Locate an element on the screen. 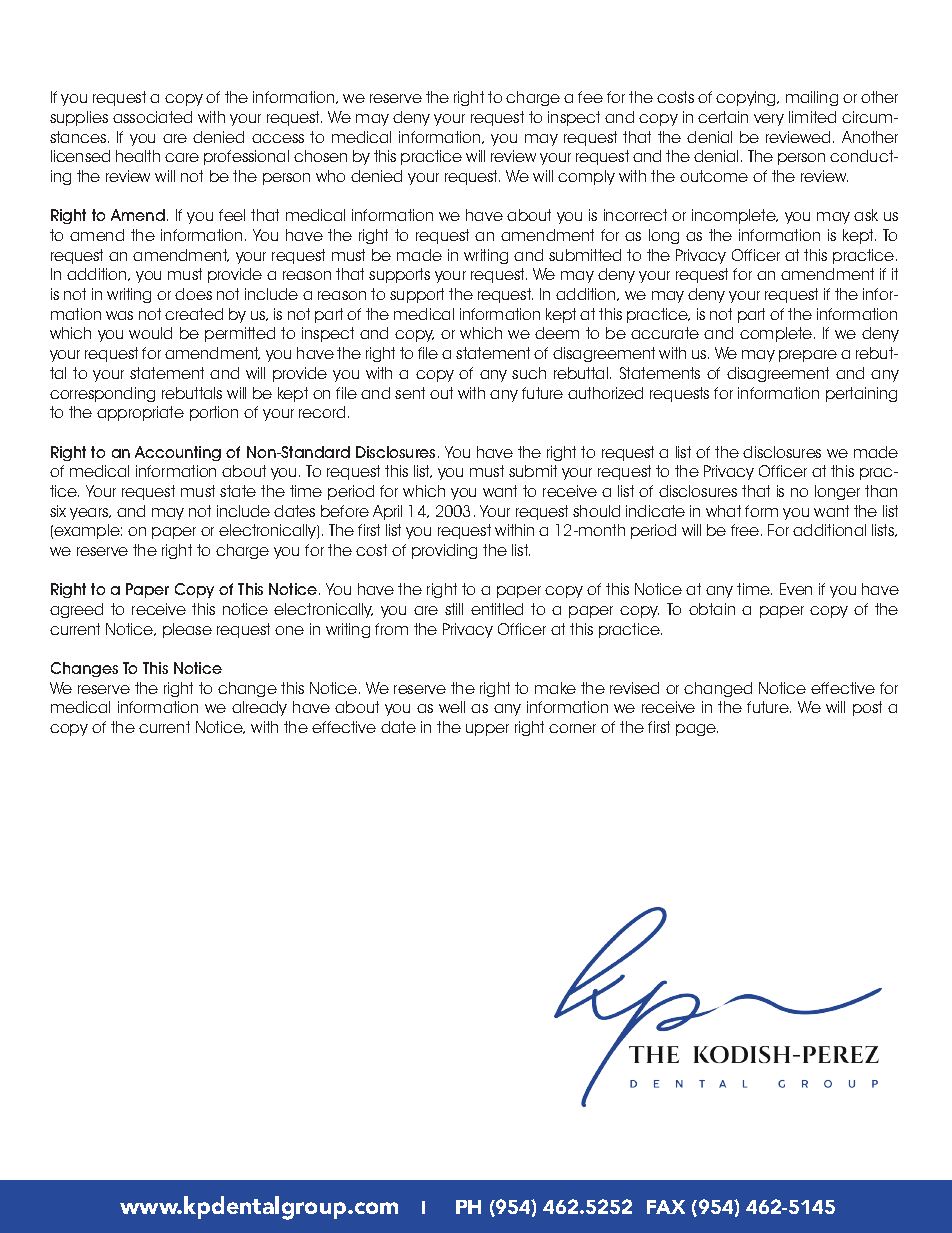 Image resolution: width=952 pixels, height=1233 pixels. Even is located at coordinates (796, 589).
